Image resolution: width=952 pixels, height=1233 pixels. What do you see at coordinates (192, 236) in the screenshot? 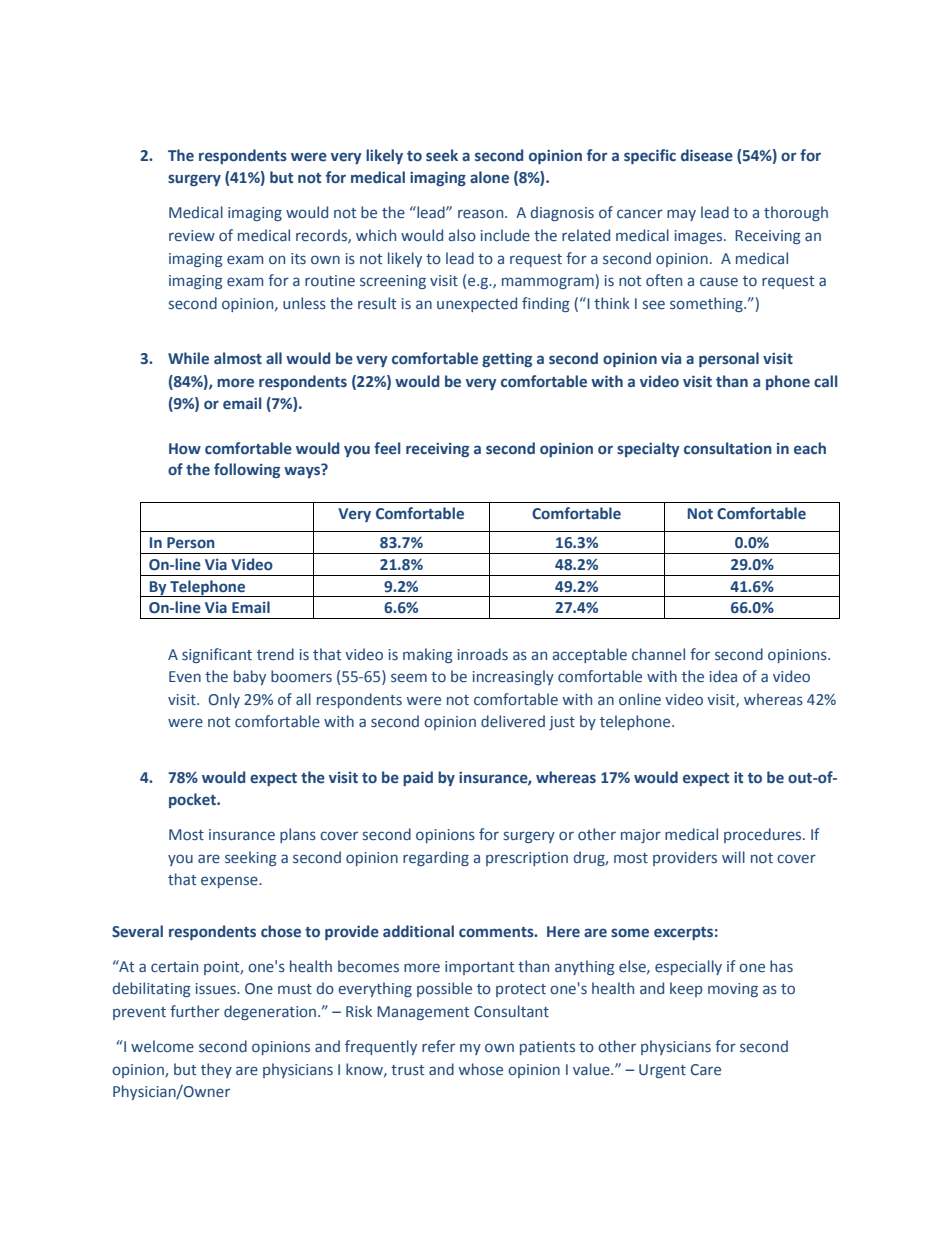
I see `review` at bounding box center [192, 236].
